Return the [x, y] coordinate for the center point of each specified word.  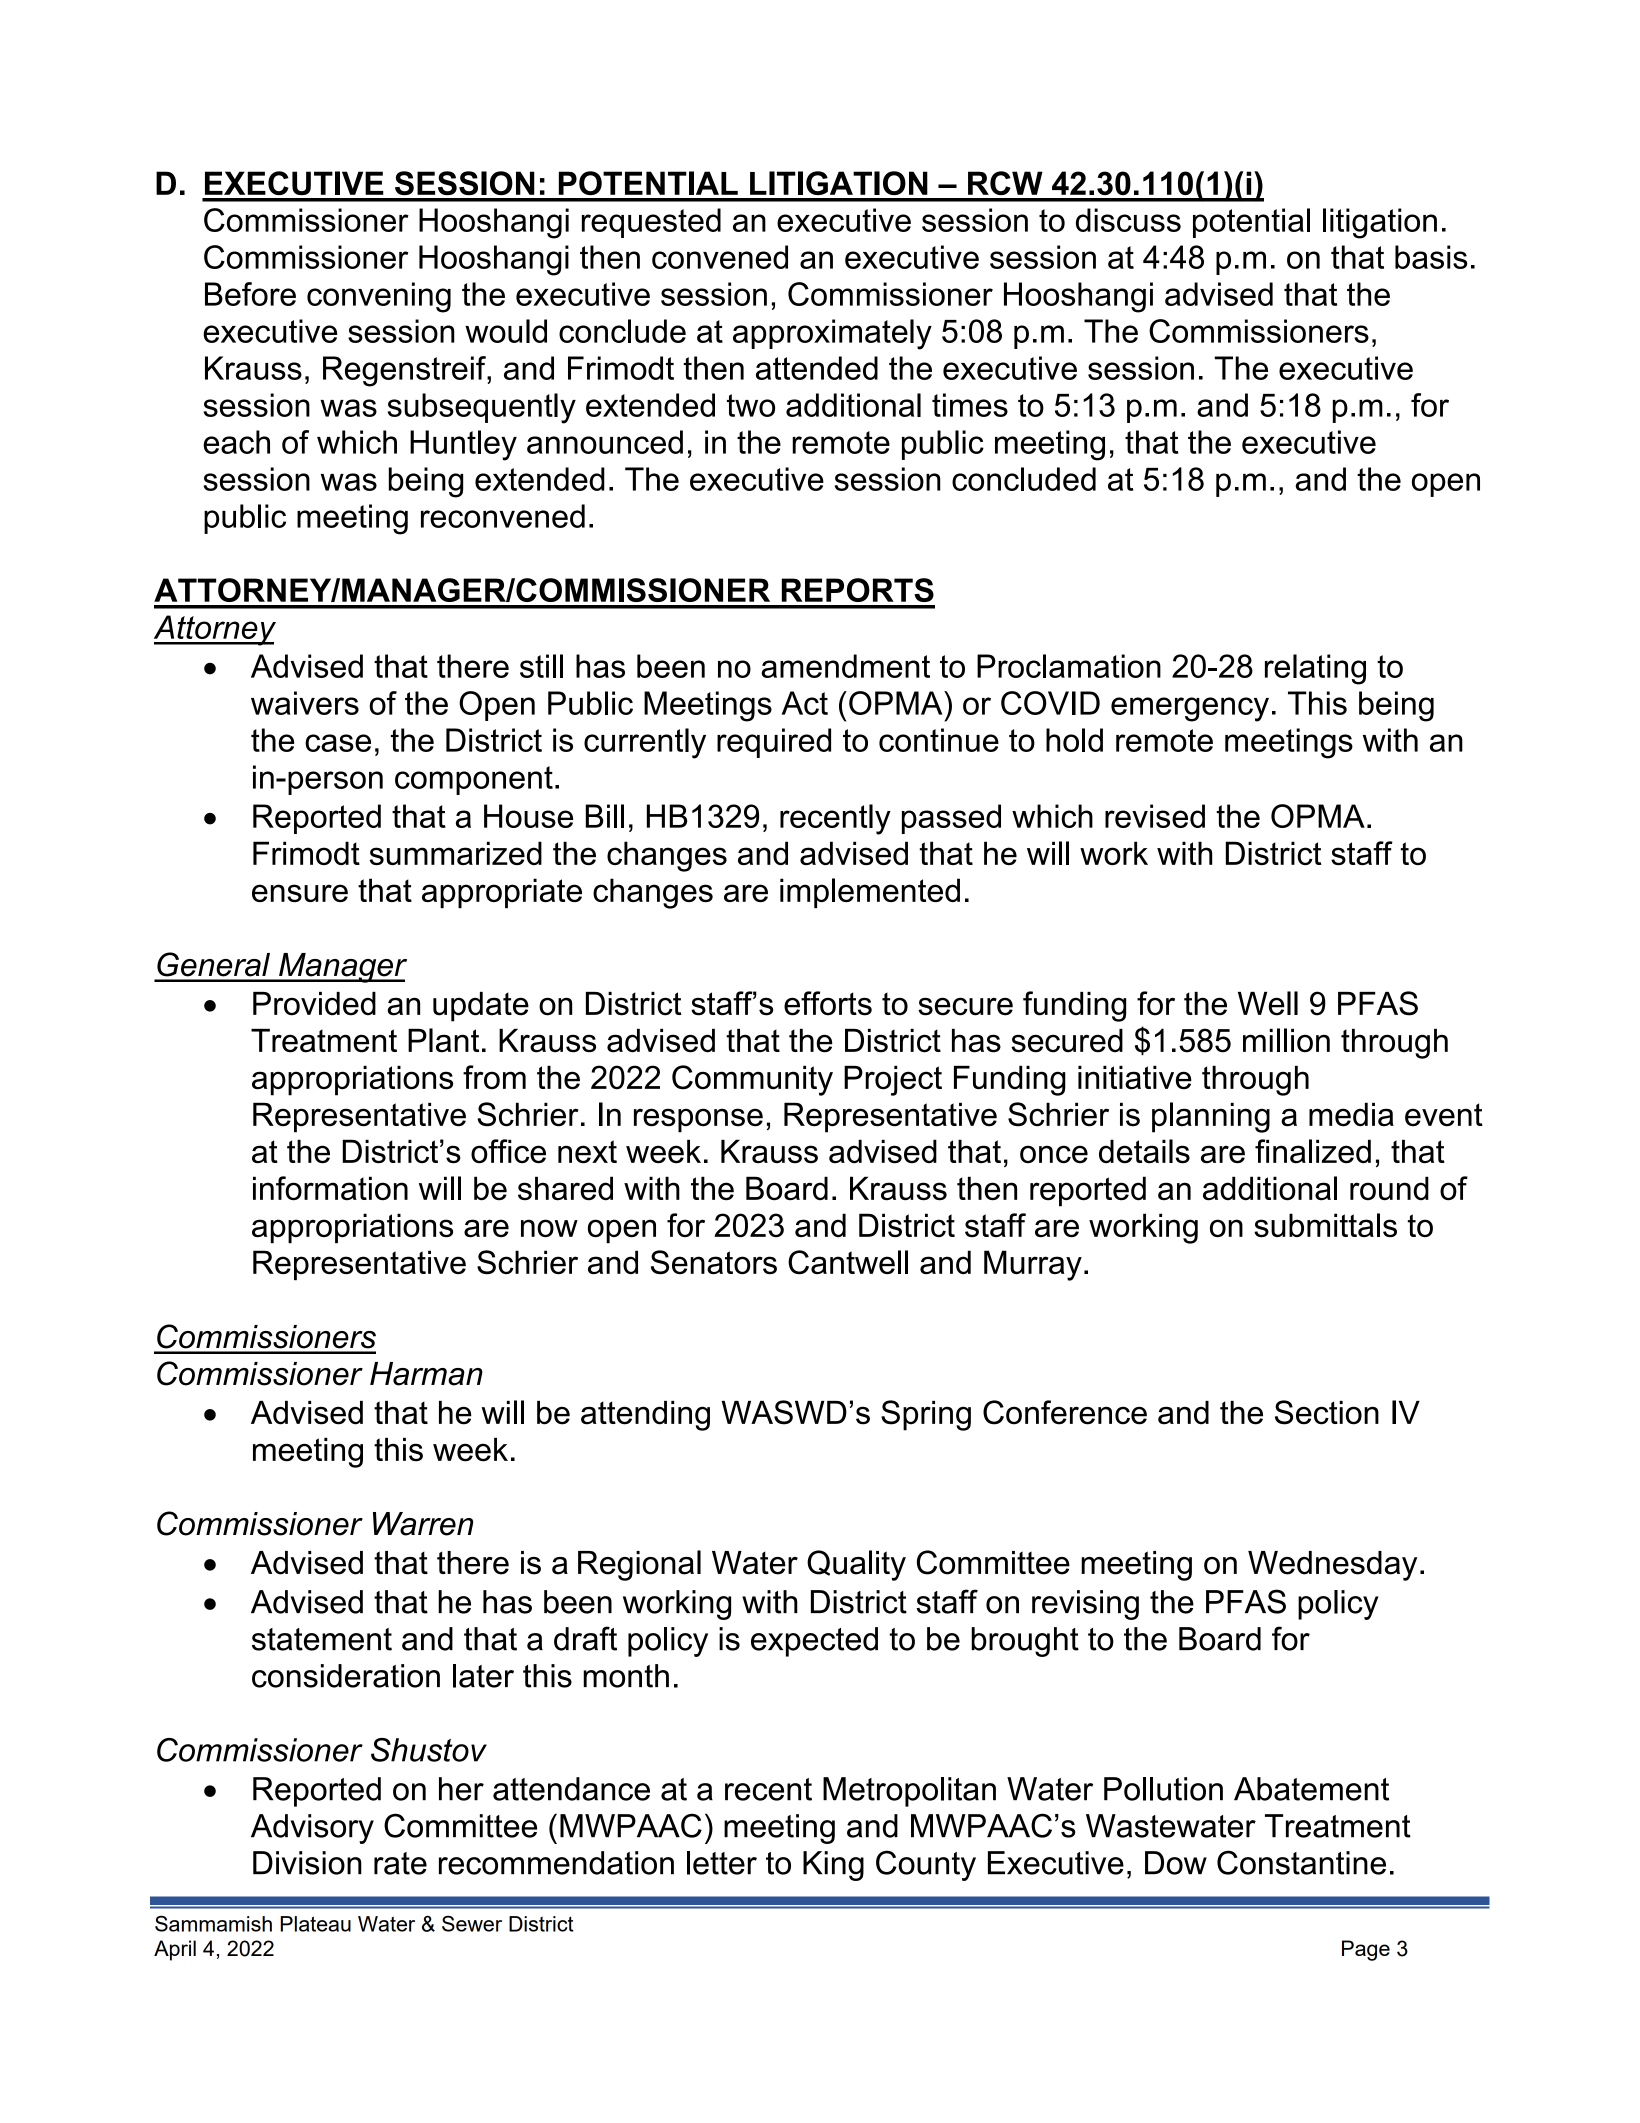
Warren [423, 1524]
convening [379, 297]
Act [805, 703]
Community [752, 1080]
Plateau [315, 1924]
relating [1315, 669]
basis [1431, 257]
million [1286, 1040]
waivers [305, 703]
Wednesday [1332, 1566]
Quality [856, 1565]
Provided [314, 1004]
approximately [832, 334]
